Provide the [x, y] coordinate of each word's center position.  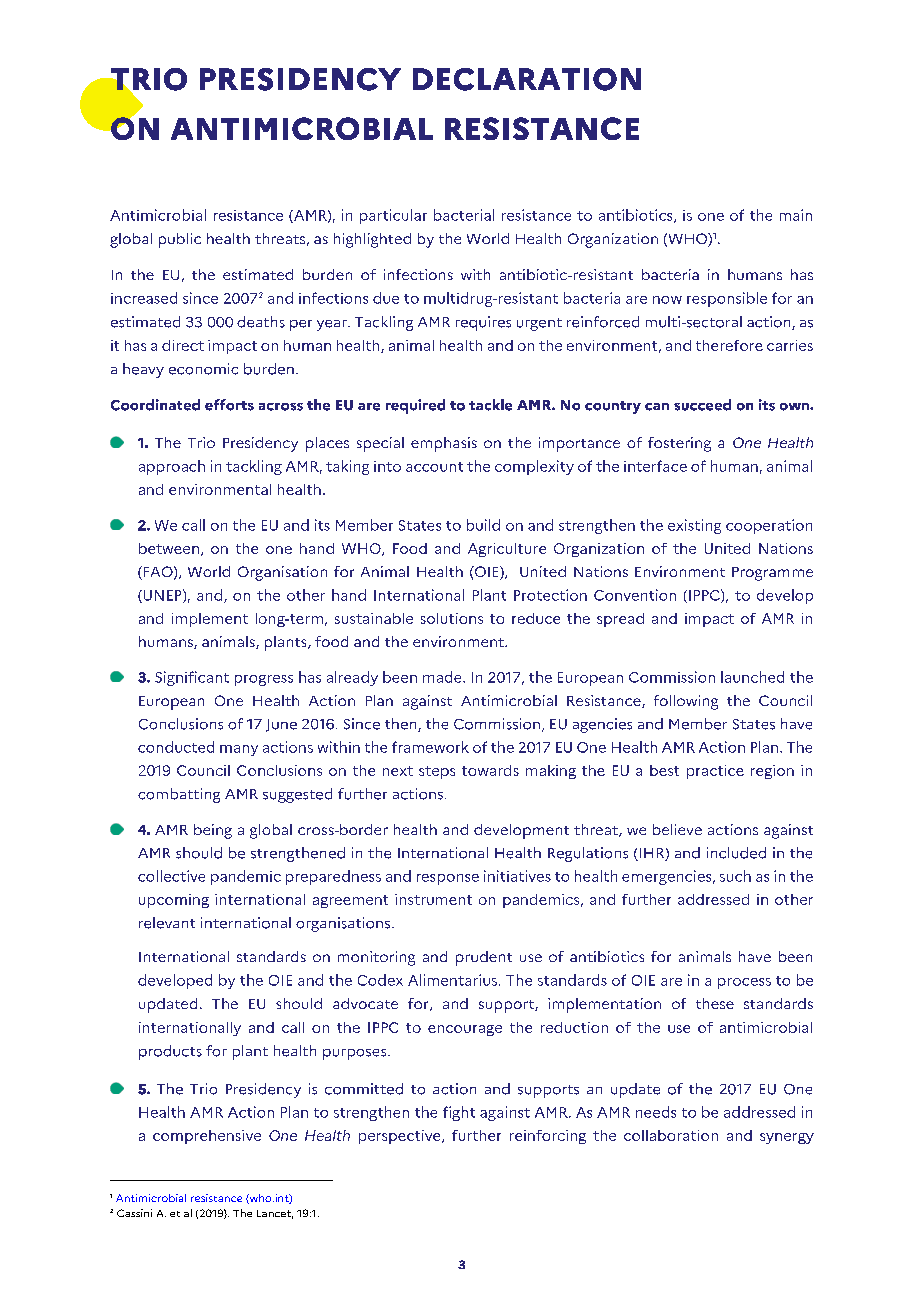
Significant [192, 678]
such [735, 876]
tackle [490, 405]
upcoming [174, 901]
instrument [433, 899]
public [180, 240]
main [796, 215]
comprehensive [207, 1137]
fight [459, 1113]
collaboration [671, 1135]
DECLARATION [527, 79]
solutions [452, 618]
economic [203, 369]
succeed [702, 405]
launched [752, 677]
